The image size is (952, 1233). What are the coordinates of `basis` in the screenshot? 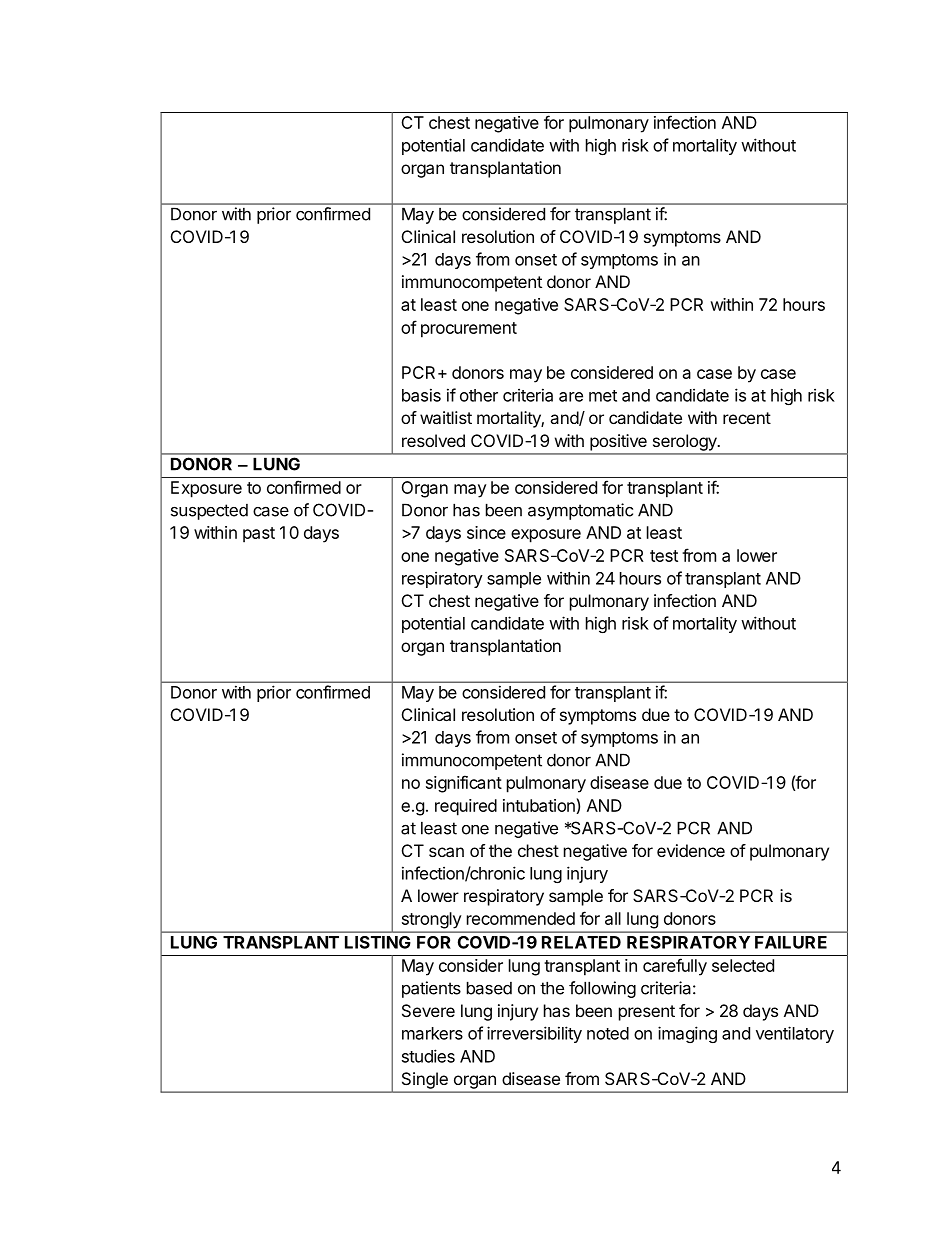 It's located at (421, 395).
